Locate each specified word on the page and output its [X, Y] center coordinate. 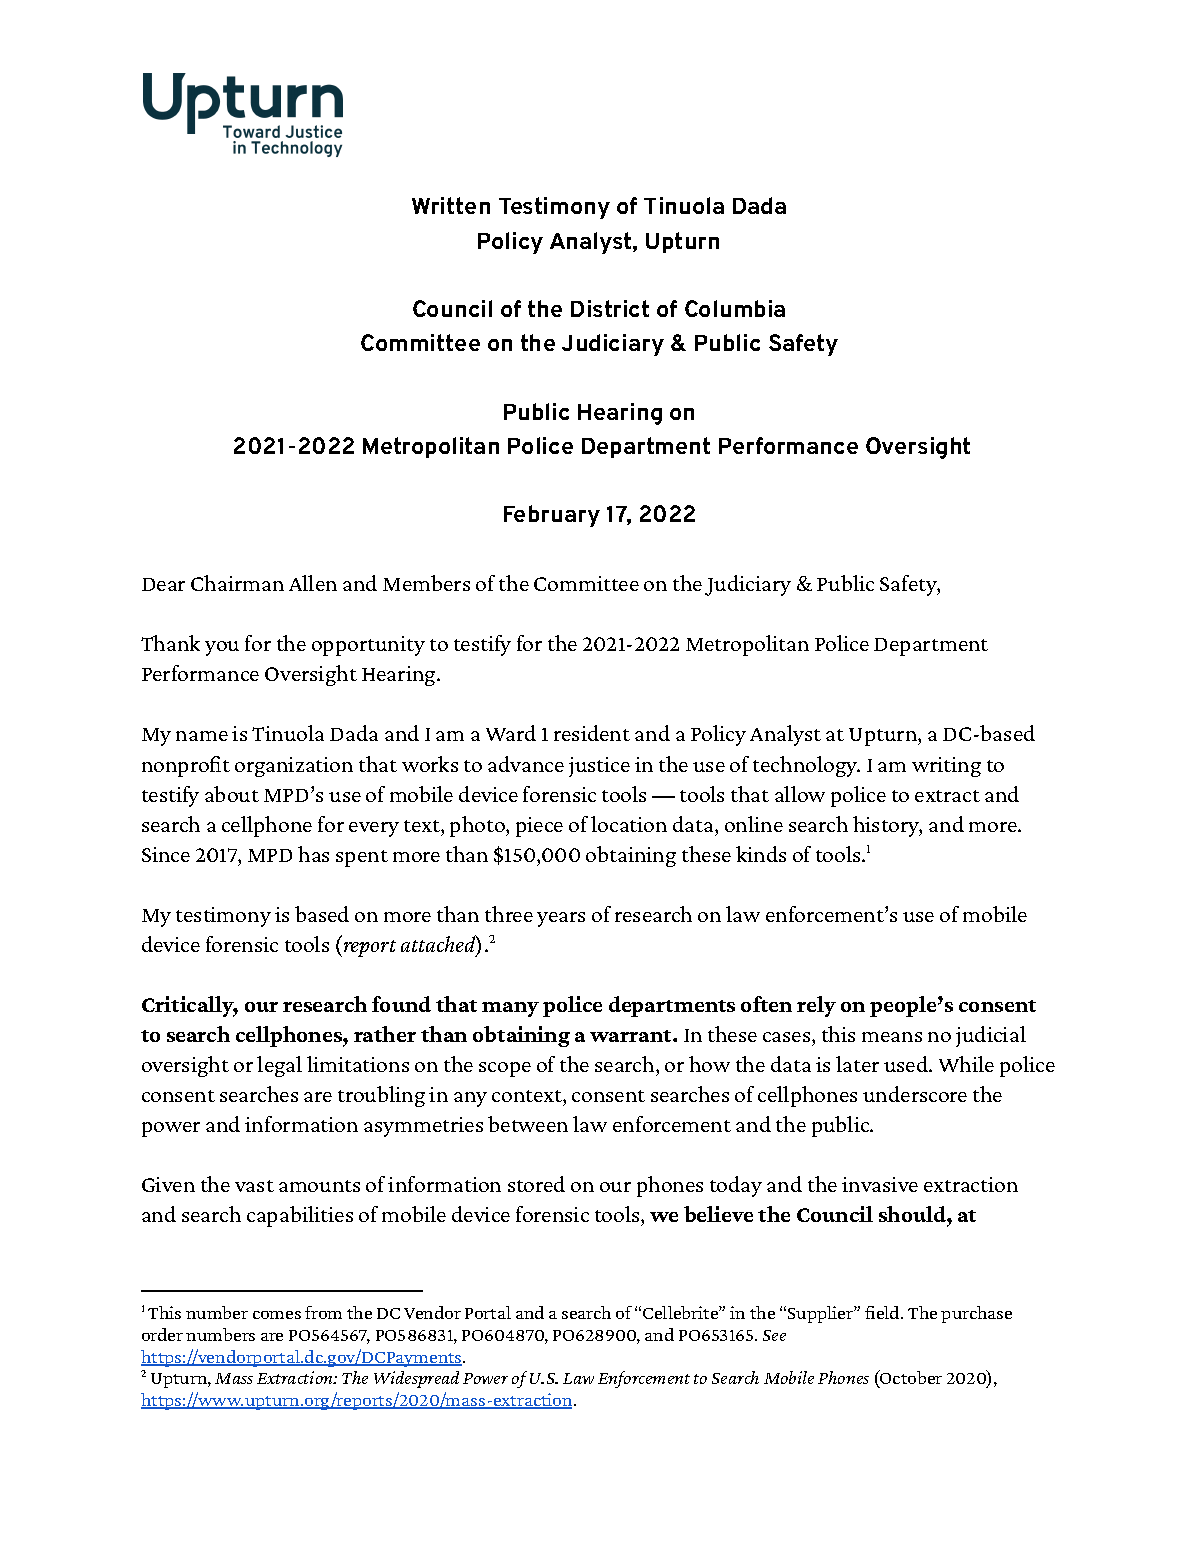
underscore [915, 1094]
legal [279, 1066]
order [162, 1334]
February [552, 516]
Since [166, 854]
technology [806, 766]
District [610, 308]
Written [451, 205]
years [561, 919]
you [222, 648]
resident [592, 733]
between [528, 1124]
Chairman [237, 583]
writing [946, 767]
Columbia [735, 308]
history [887, 826]
